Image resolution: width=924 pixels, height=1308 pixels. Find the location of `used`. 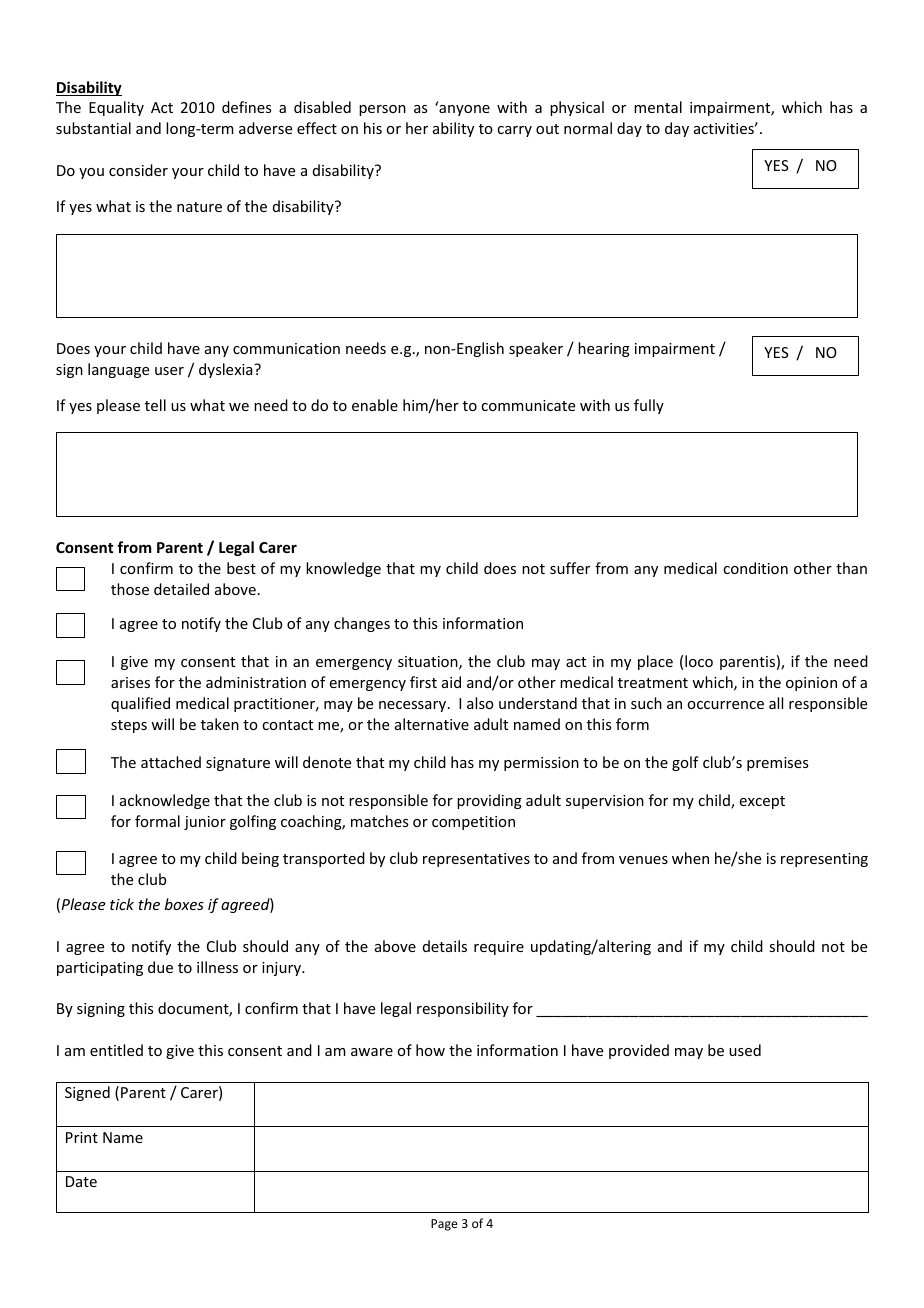

used is located at coordinates (745, 1050).
